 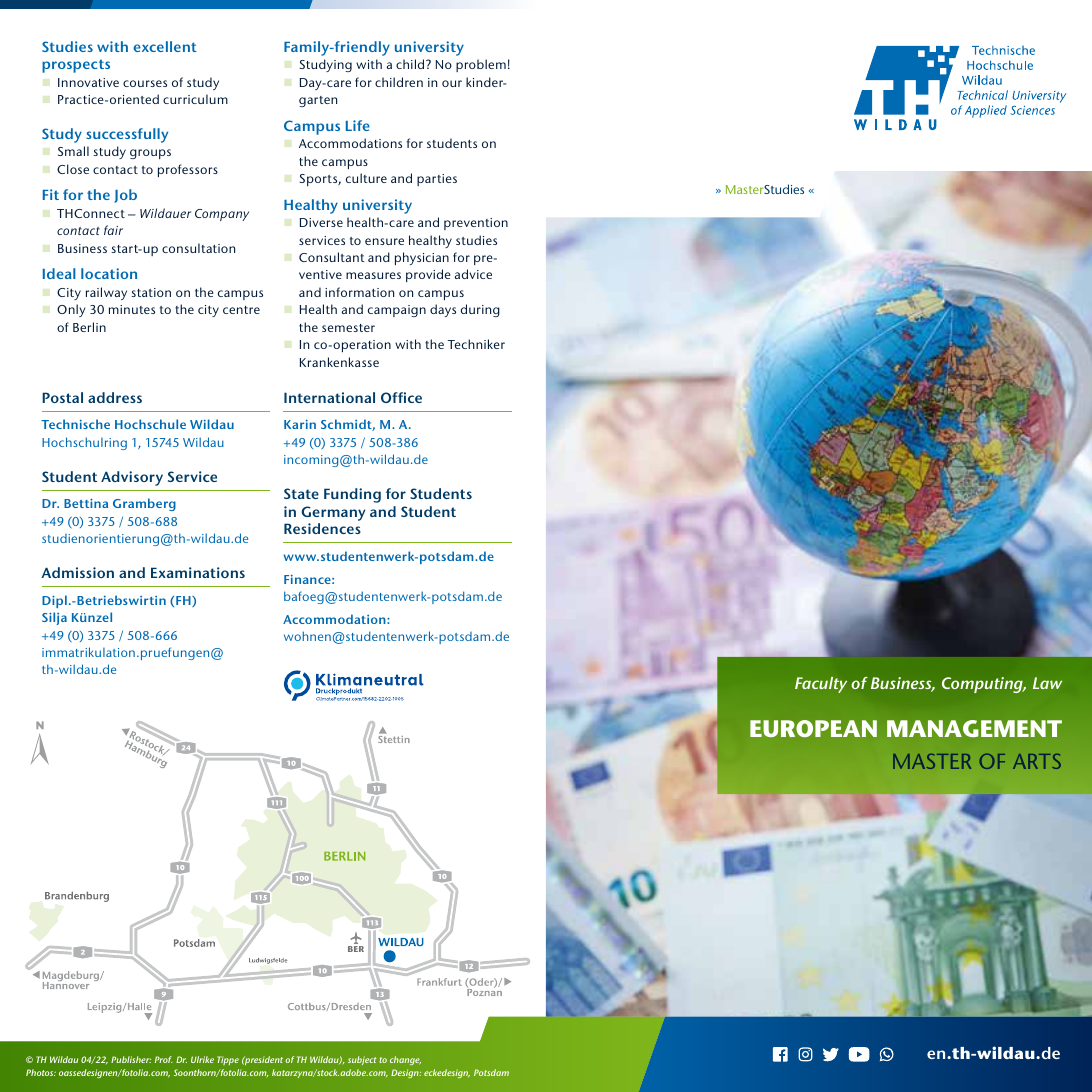 What do you see at coordinates (115, 397) in the screenshot?
I see `address` at bounding box center [115, 397].
